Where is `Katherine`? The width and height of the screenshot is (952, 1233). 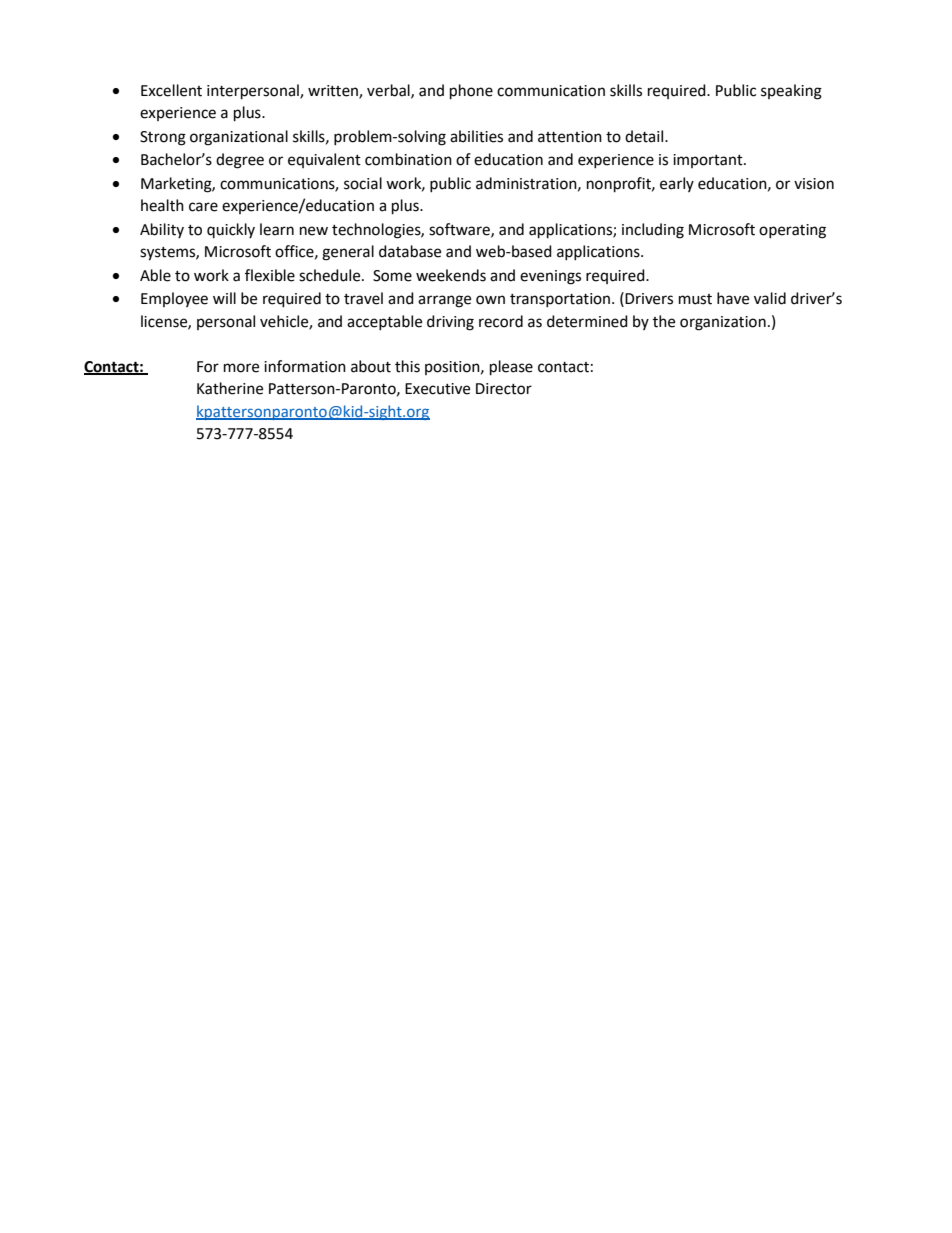
Katherine is located at coordinates (230, 388).
